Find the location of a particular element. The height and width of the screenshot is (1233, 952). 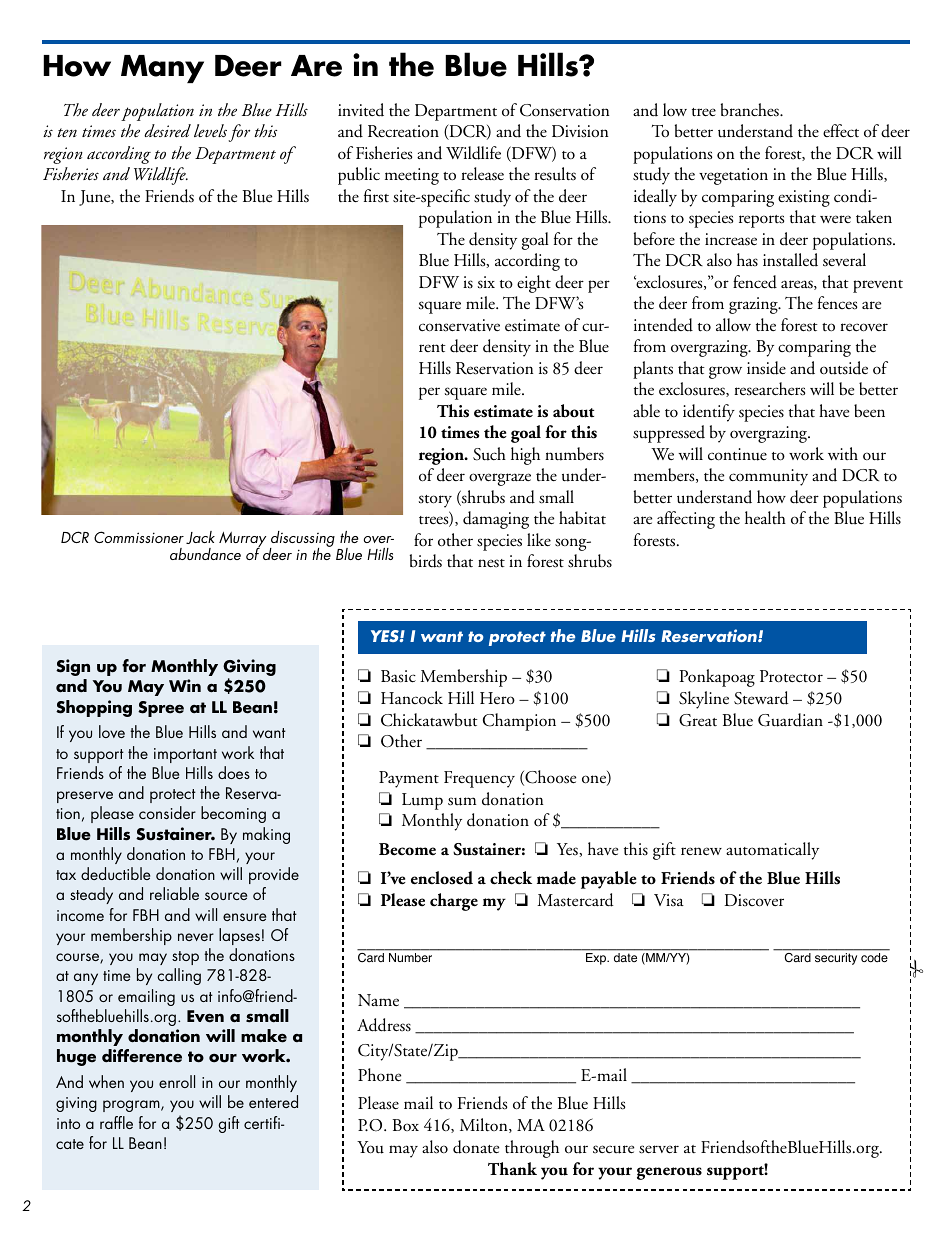

Commissioner is located at coordinates (139, 537).
